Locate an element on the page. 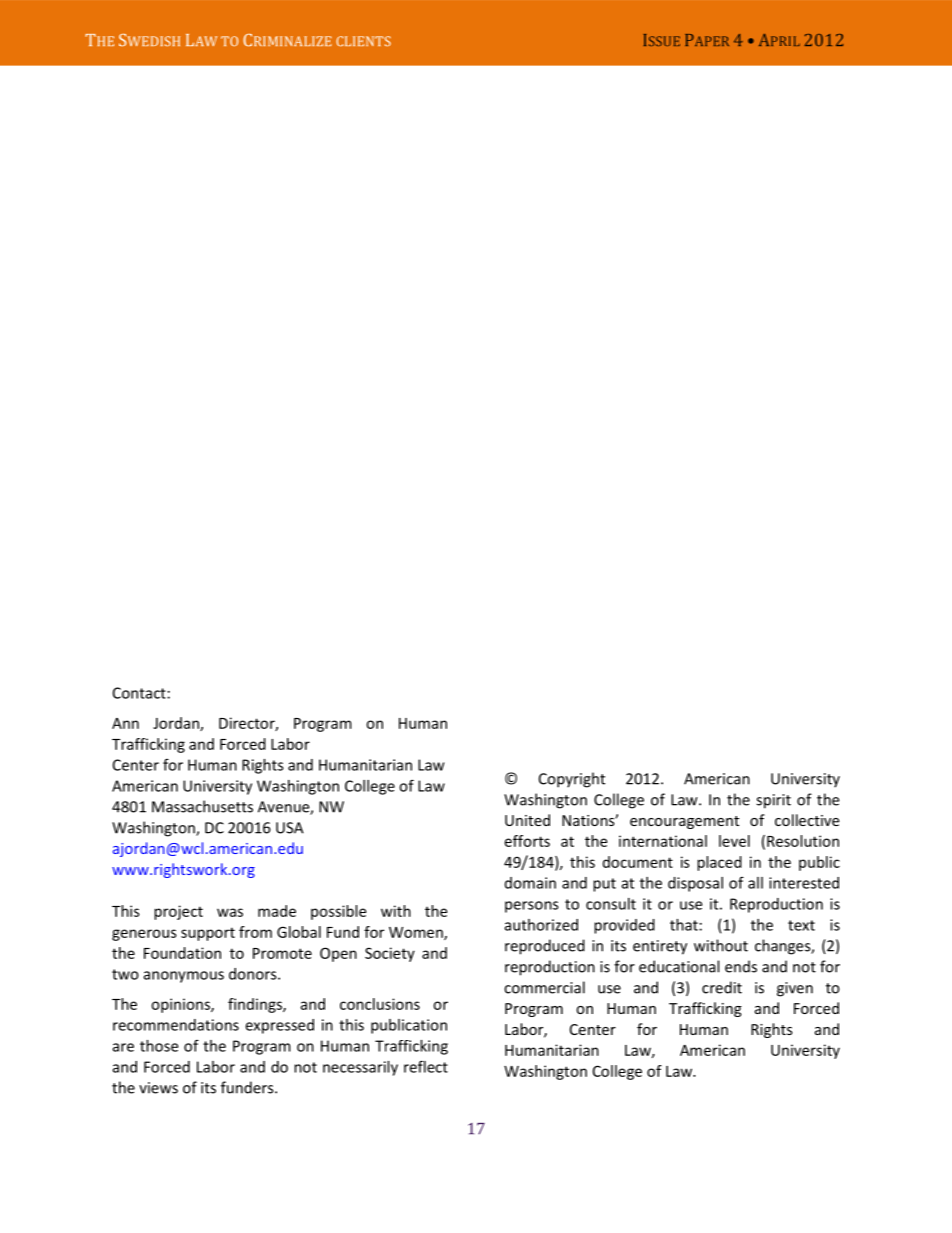  United is located at coordinates (527, 820).
